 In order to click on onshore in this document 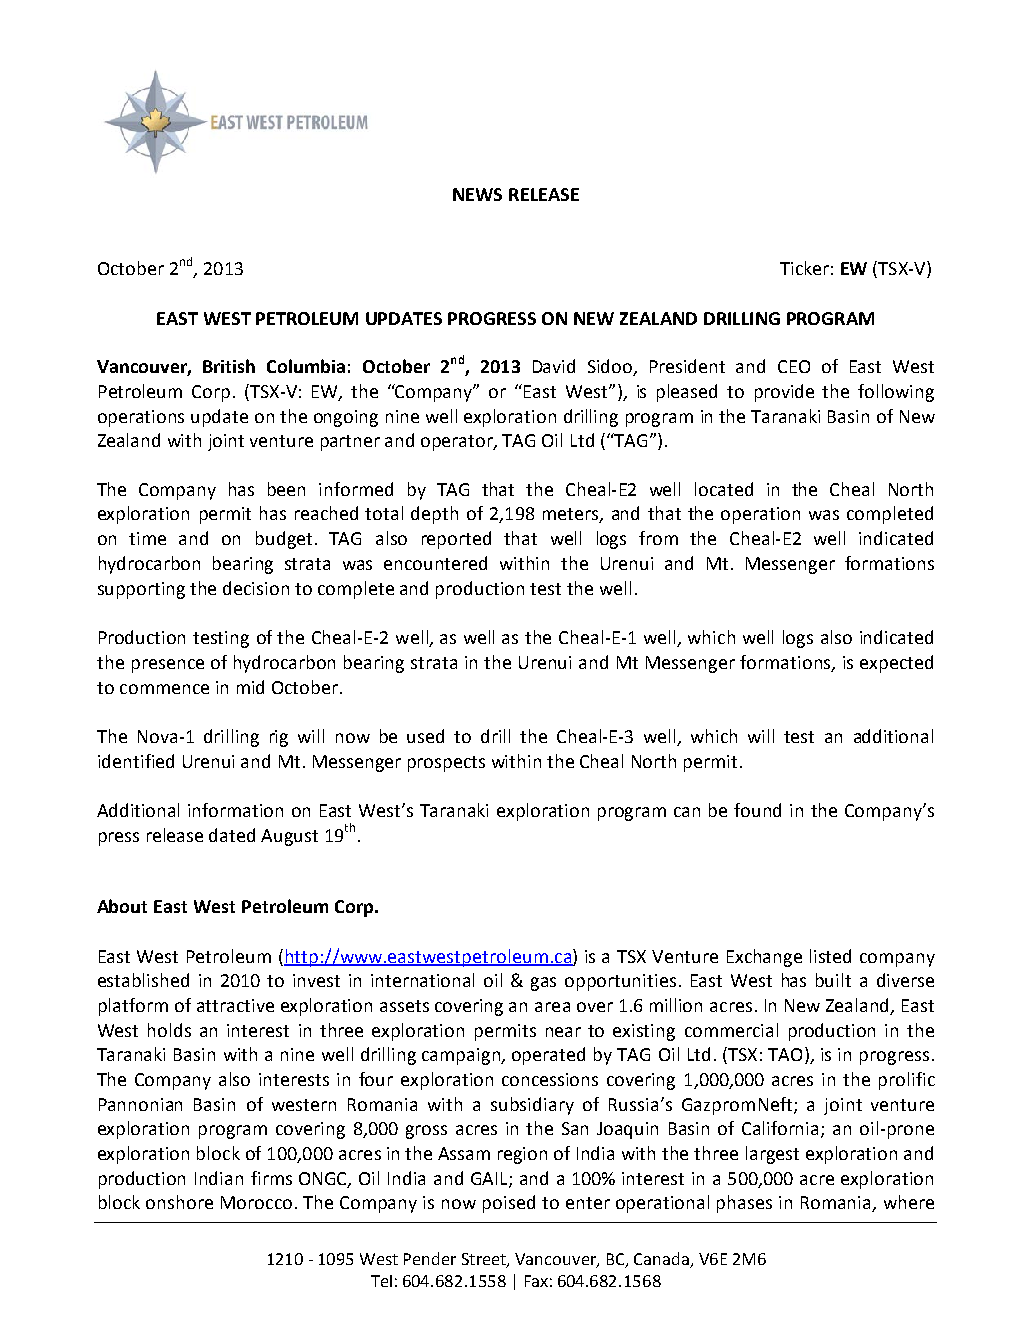, I will do `click(179, 1202)`.
